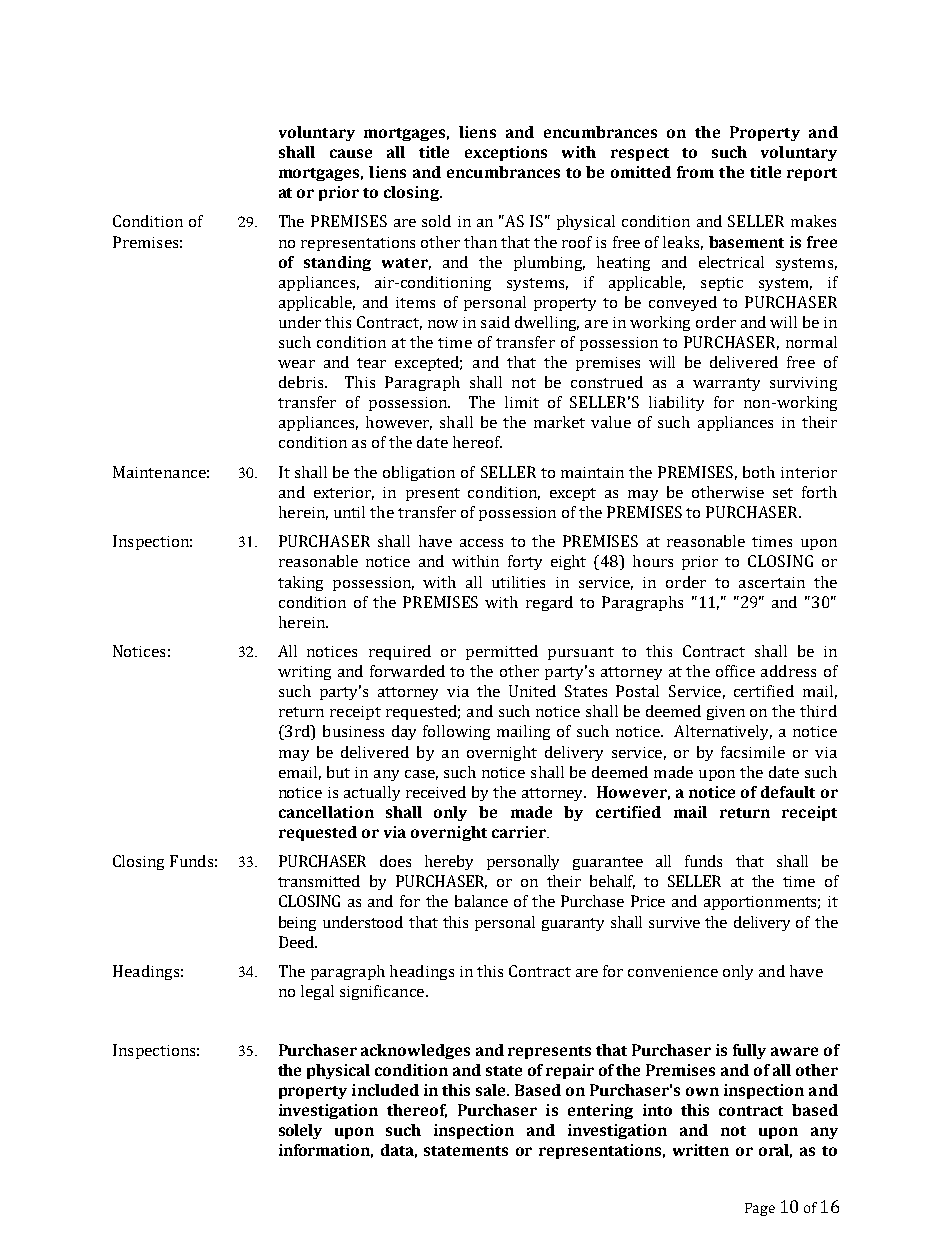  I want to click on set, so click(783, 493).
